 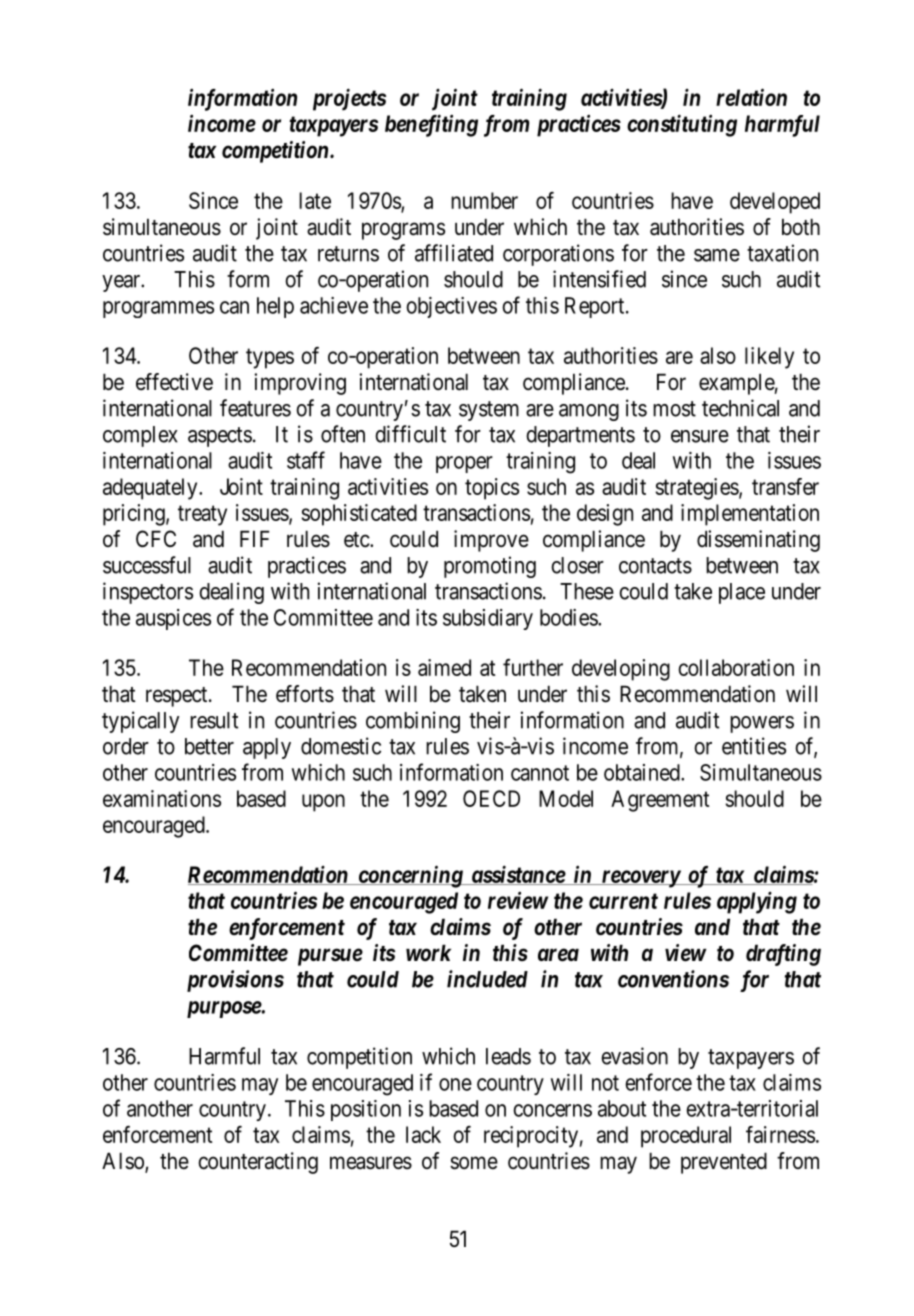 I want to click on benefiting, so click(x=431, y=125).
